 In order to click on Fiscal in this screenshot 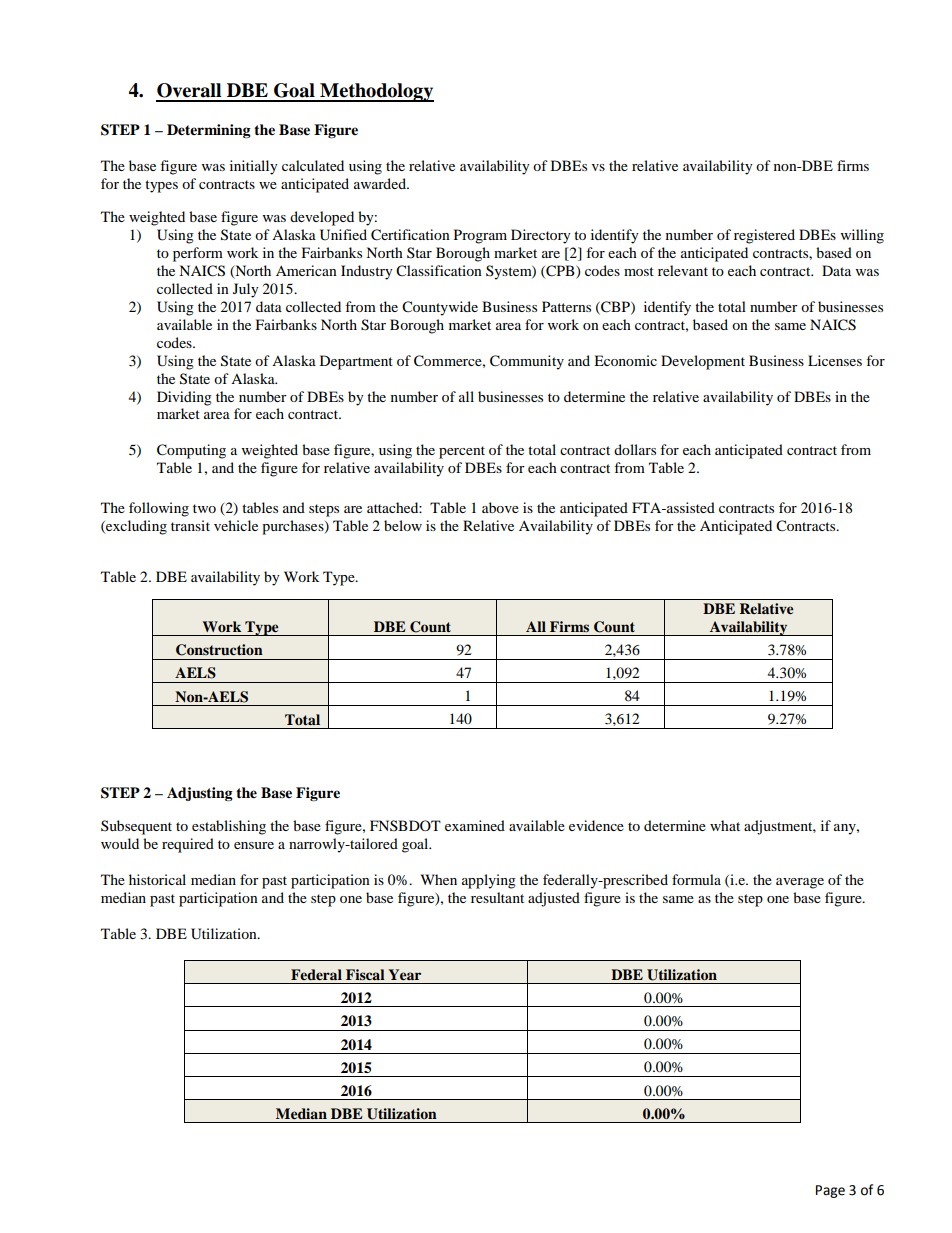, I will do `click(365, 974)`.
